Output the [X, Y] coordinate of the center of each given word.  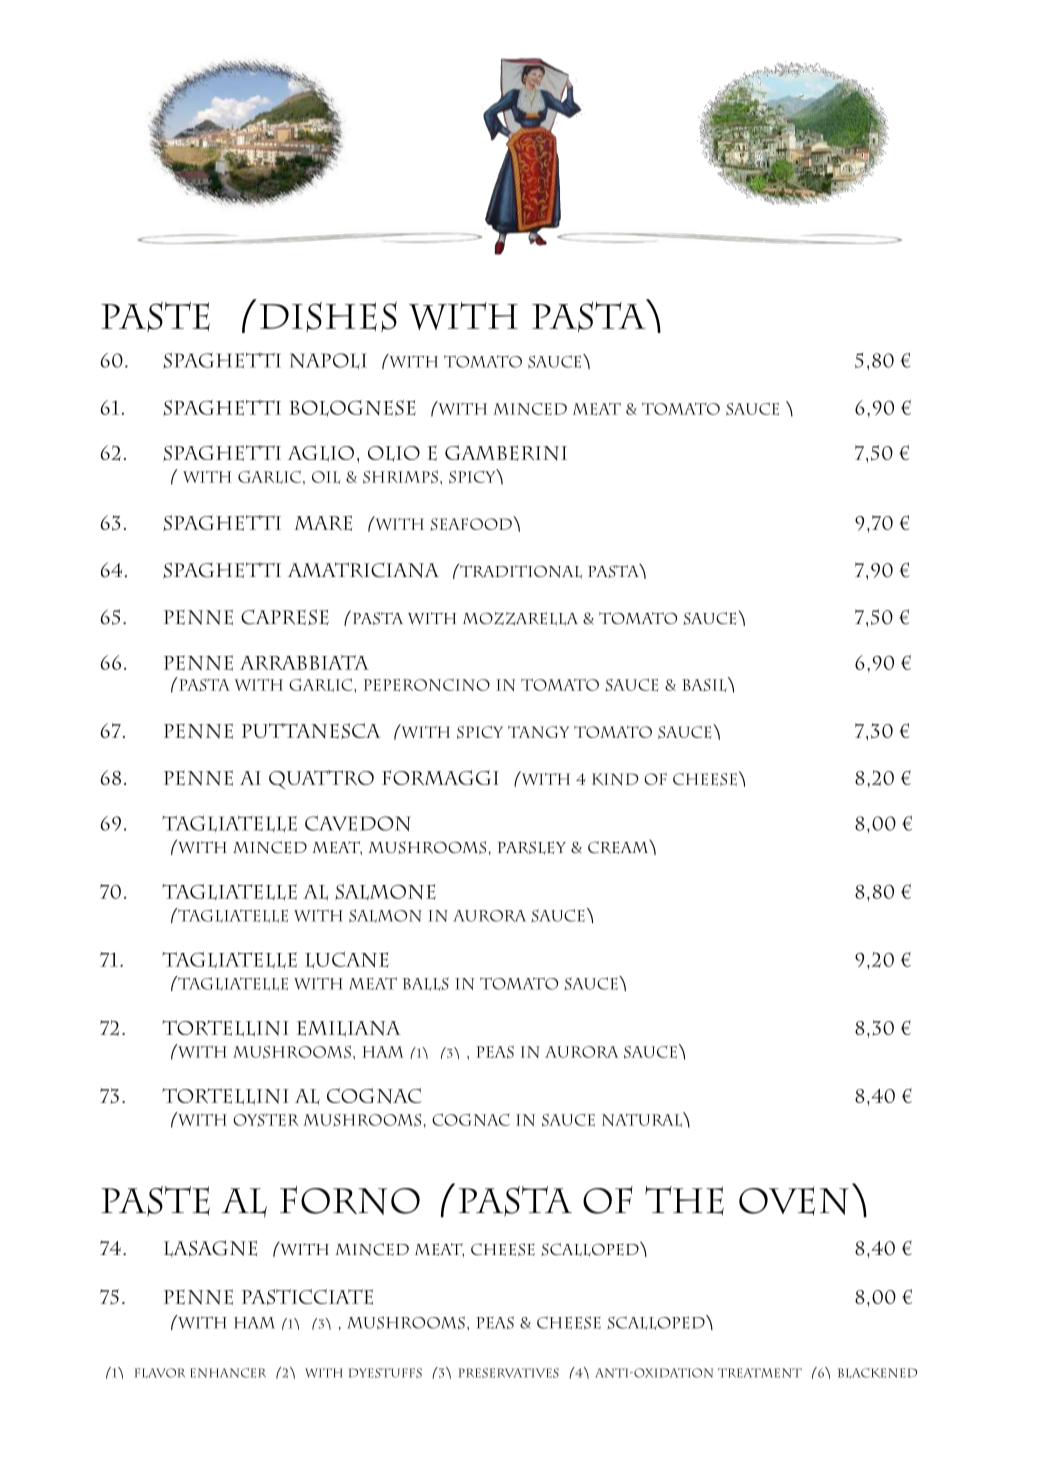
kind [615, 779]
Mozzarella [520, 619]
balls [426, 984]
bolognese [352, 408]
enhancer [228, 1373]
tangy [538, 732]
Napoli [328, 361]
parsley [532, 848]
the [684, 1201]
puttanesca [311, 731]
